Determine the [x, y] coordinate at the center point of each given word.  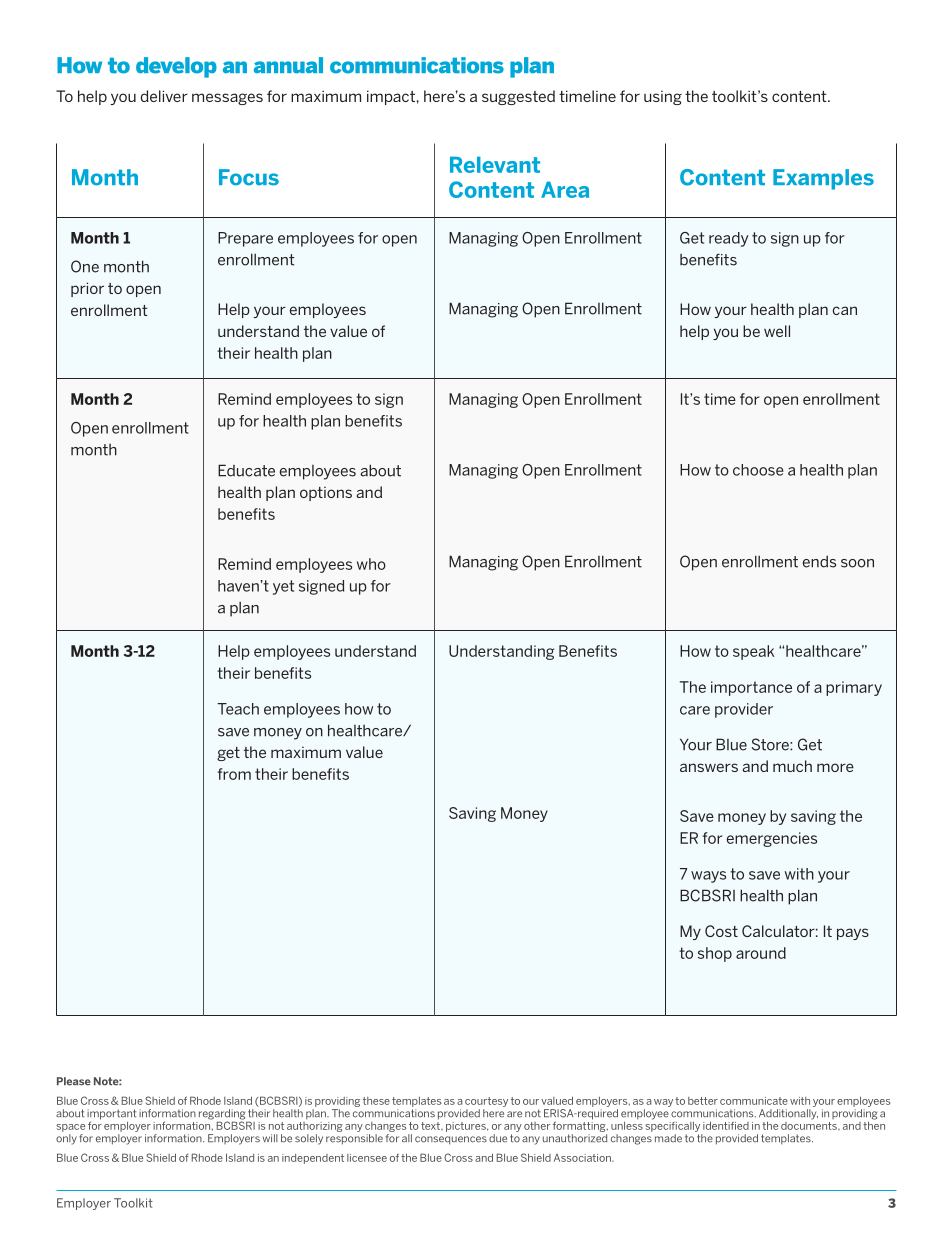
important [111, 1115]
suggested [518, 97]
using [663, 98]
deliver [164, 96]
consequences [451, 1140]
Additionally [788, 1115]
